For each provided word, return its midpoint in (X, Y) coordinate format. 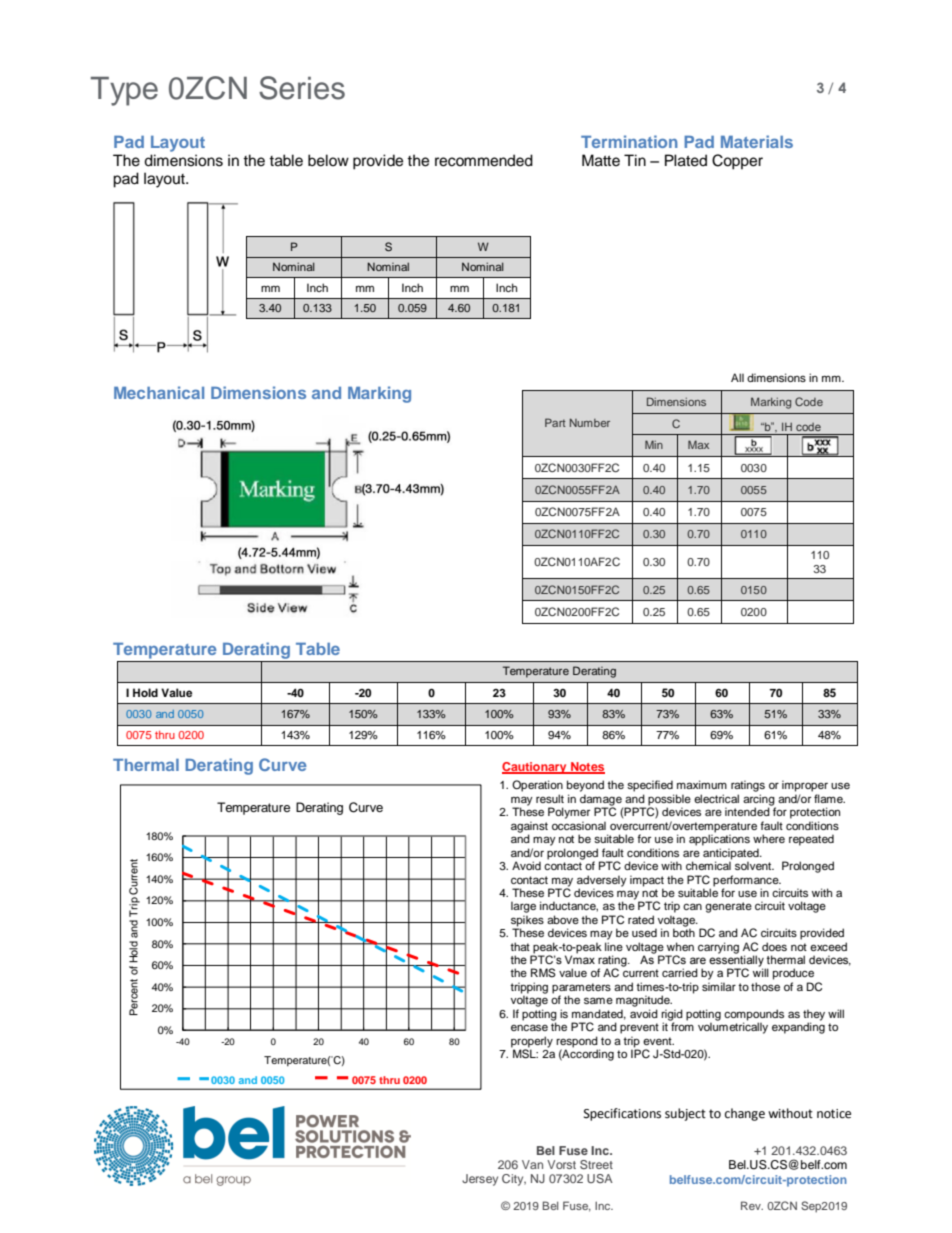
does (774, 946)
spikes (527, 922)
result (550, 798)
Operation (537, 786)
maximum (702, 784)
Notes (587, 768)
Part (555, 422)
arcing (759, 801)
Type (124, 91)
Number (590, 422)
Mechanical (159, 392)
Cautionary (535, 768)
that (520, 946)
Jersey (480, 1180)
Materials (757, 141)
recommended (484, 160)
